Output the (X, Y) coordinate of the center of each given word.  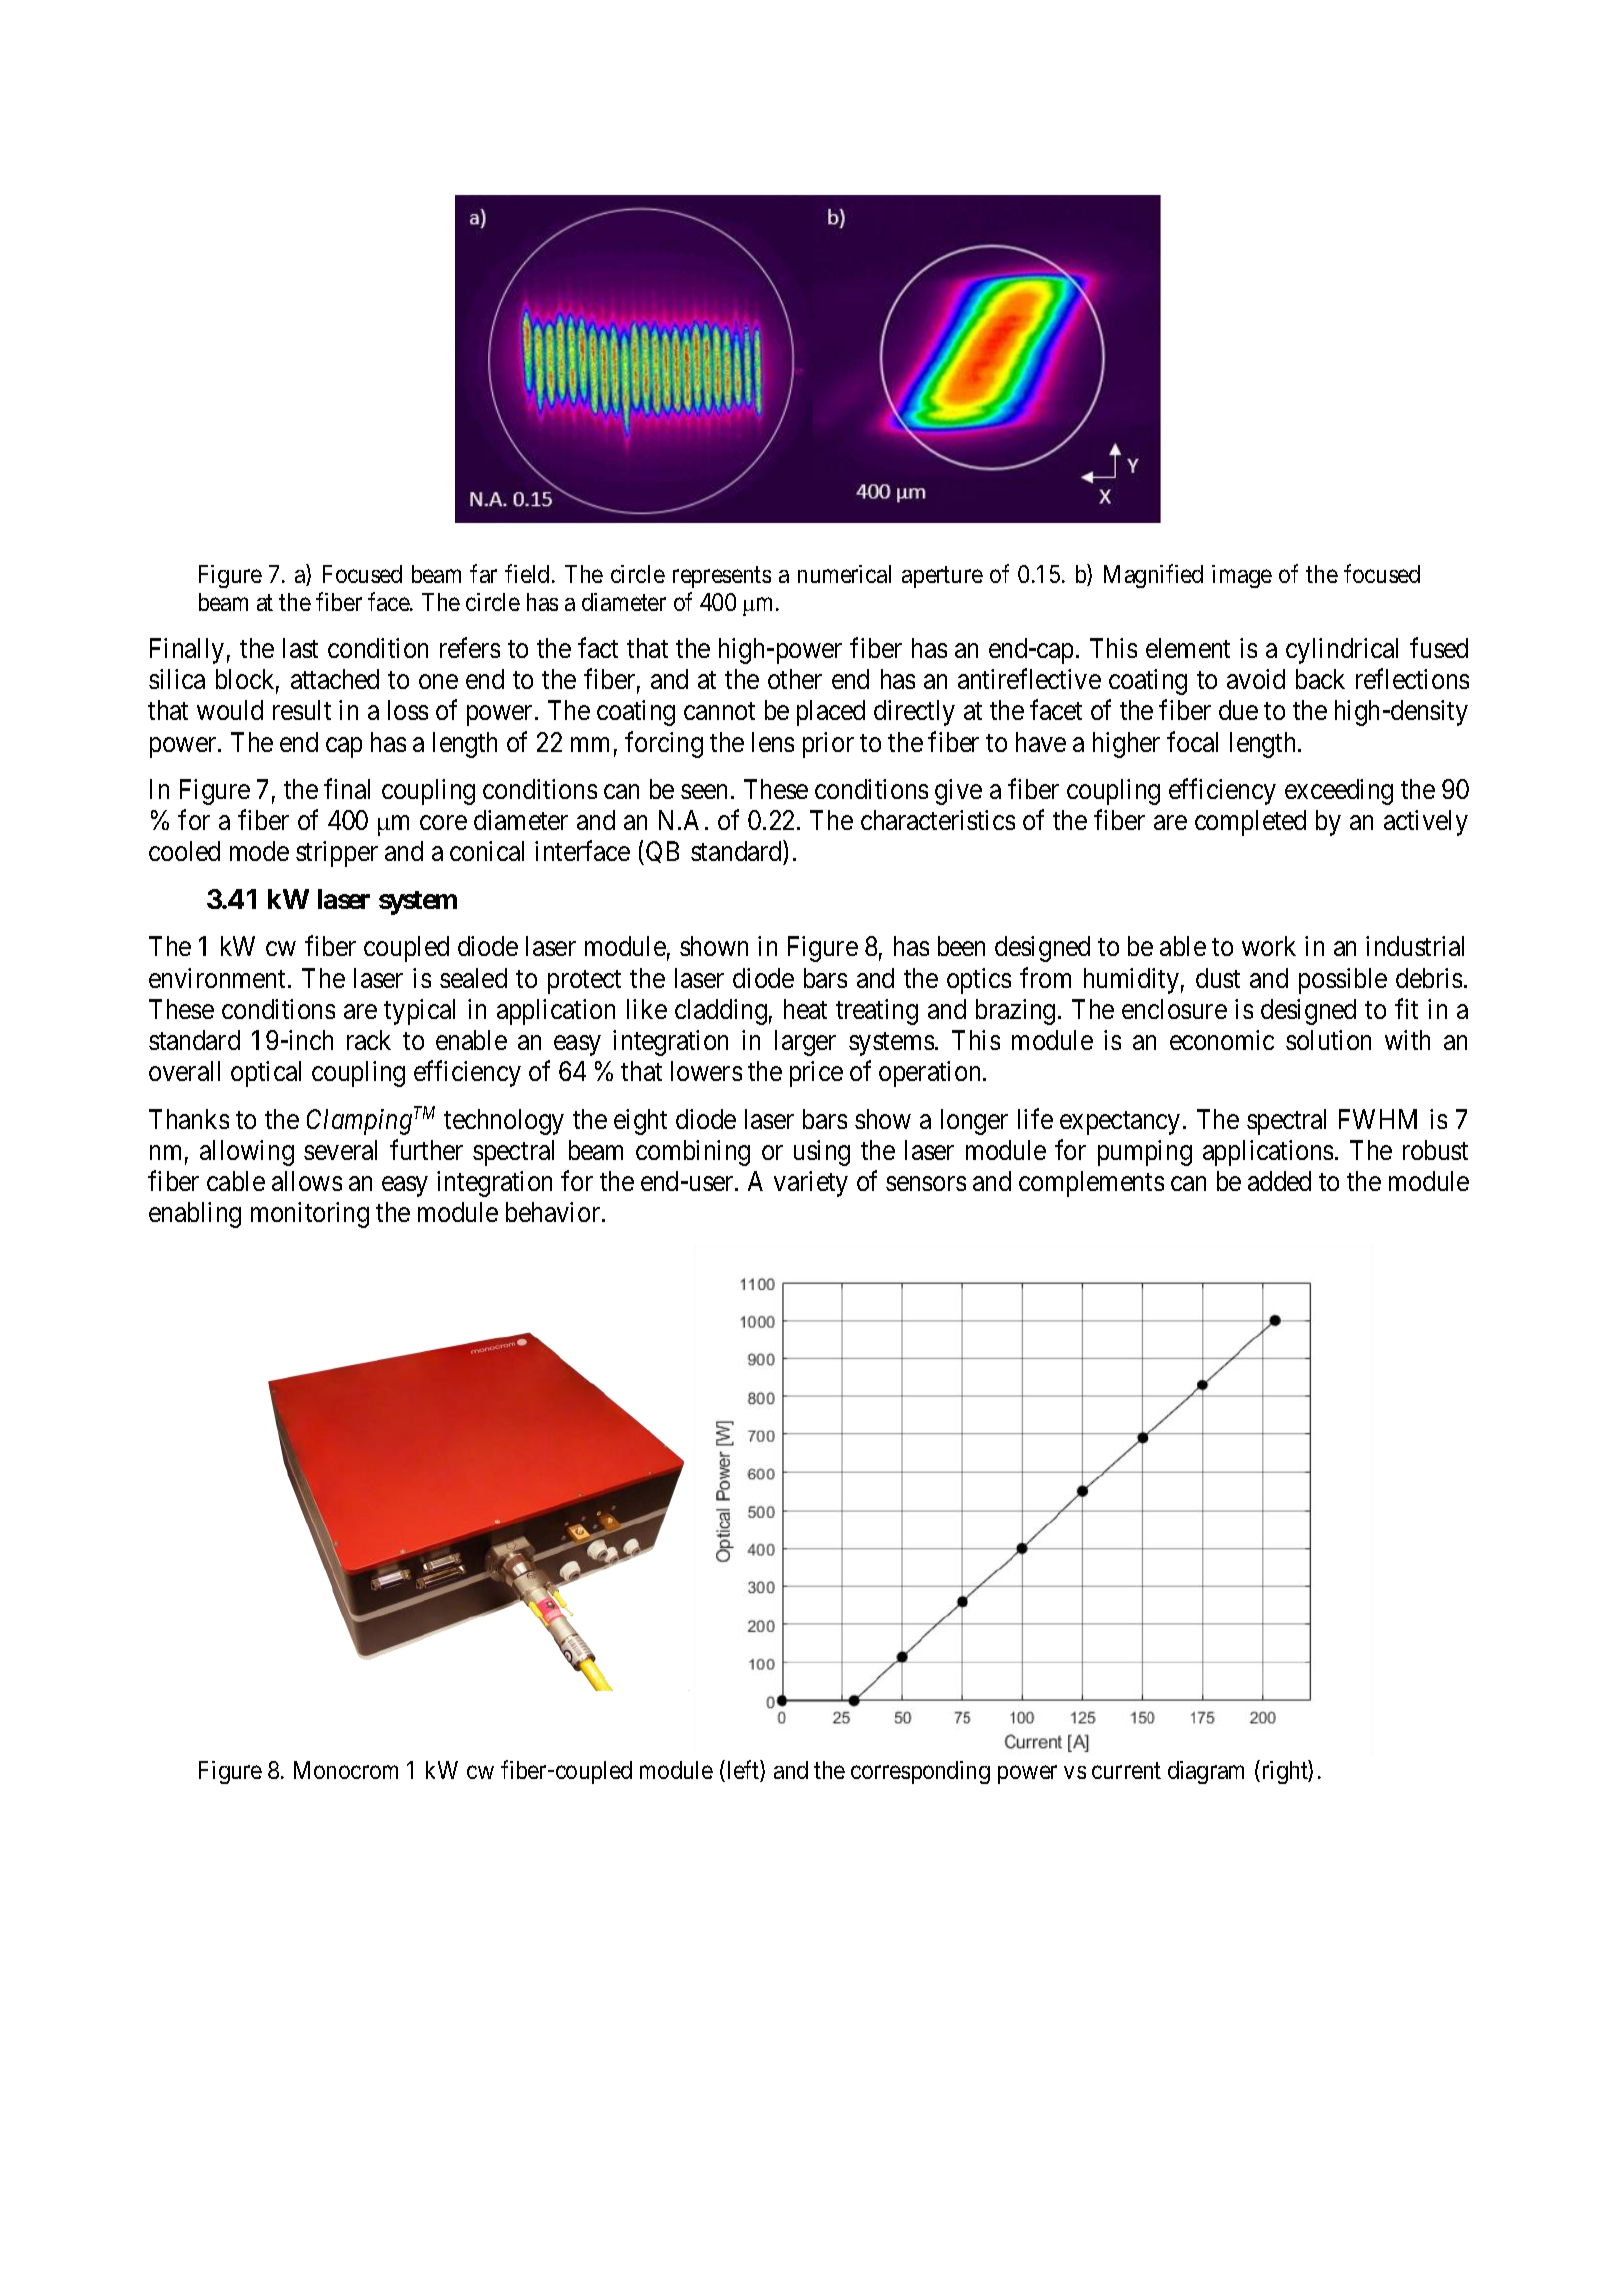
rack (369, 1040)
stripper (337, 854)
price (816, 1074)
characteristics (938, 820)
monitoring (310, 1215)
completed (1250, 823)
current (1126, 1770)
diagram (1206, 1772)
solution (1328, 1040)
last (300, 648)
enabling (195, 1215)
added (1279, 1181)
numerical (844, 574)
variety (811, 1184)
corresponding (920, 1772)
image (1242, 576)
